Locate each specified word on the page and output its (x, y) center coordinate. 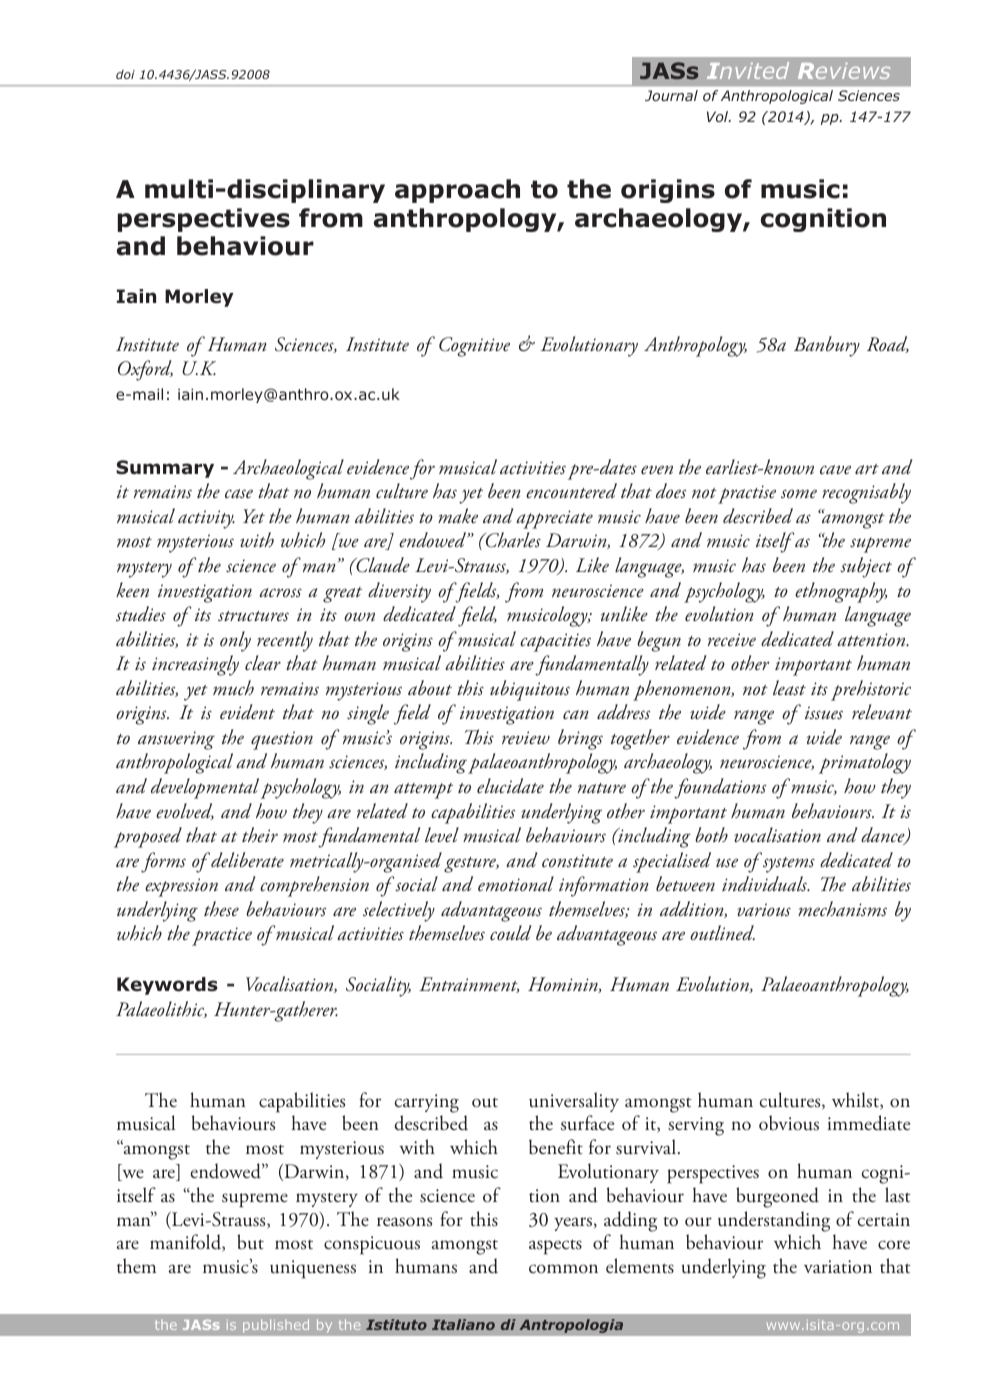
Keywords (167, 986)
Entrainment (469, 985)
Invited (748, 70)
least (789, 688)
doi (125, 74)
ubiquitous (530, 690)
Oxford (145, 370)
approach (457, 191)
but (250, 1242)
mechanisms (842, 909)
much (233, 688)
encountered (571, 491)
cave (835, 470)
